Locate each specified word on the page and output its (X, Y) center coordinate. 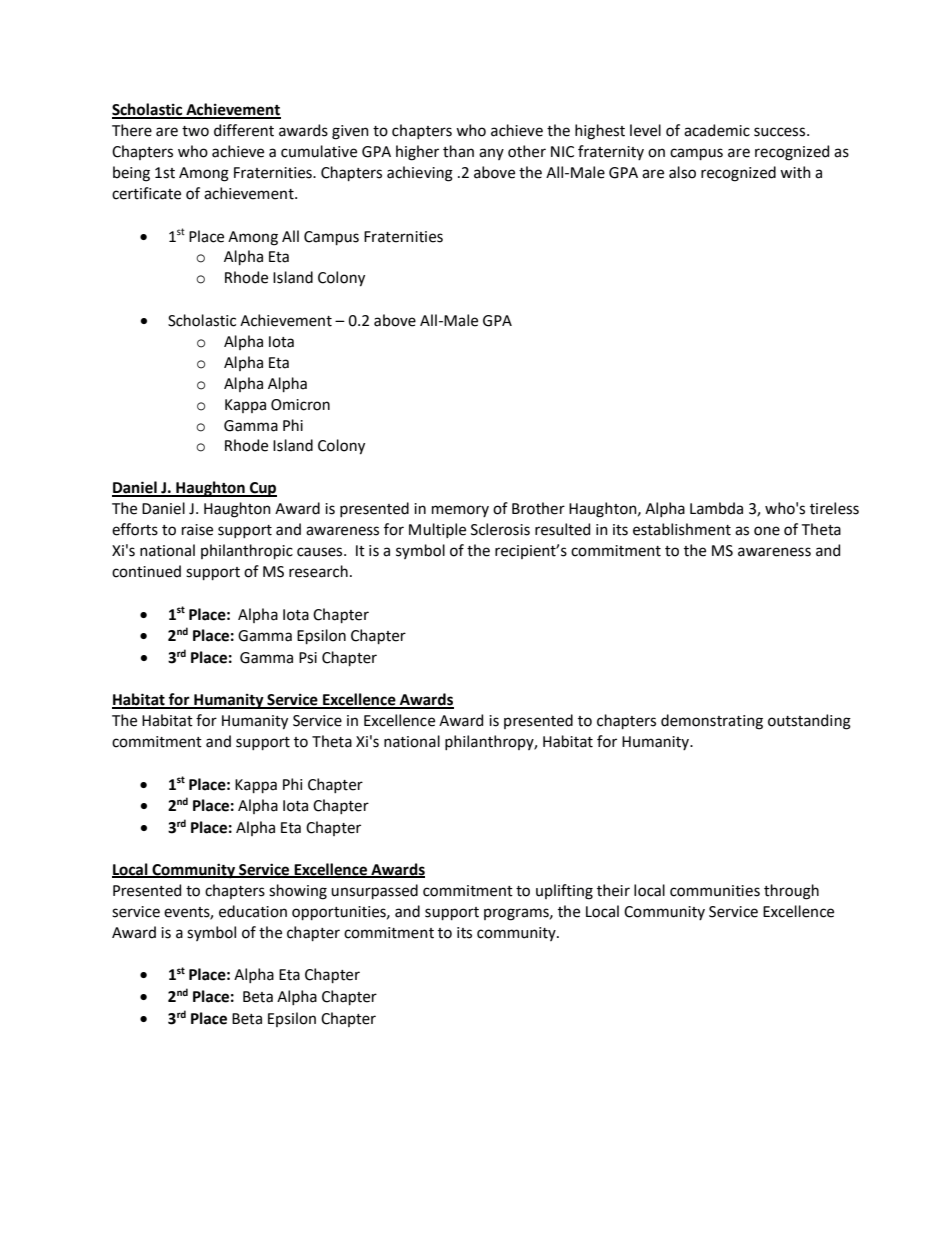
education (253, 911)
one (767, 531)
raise (197, 530)
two (195, 131)
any (491, 154)
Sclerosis (500, 529)
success (781, 132)
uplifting (564, 892)
